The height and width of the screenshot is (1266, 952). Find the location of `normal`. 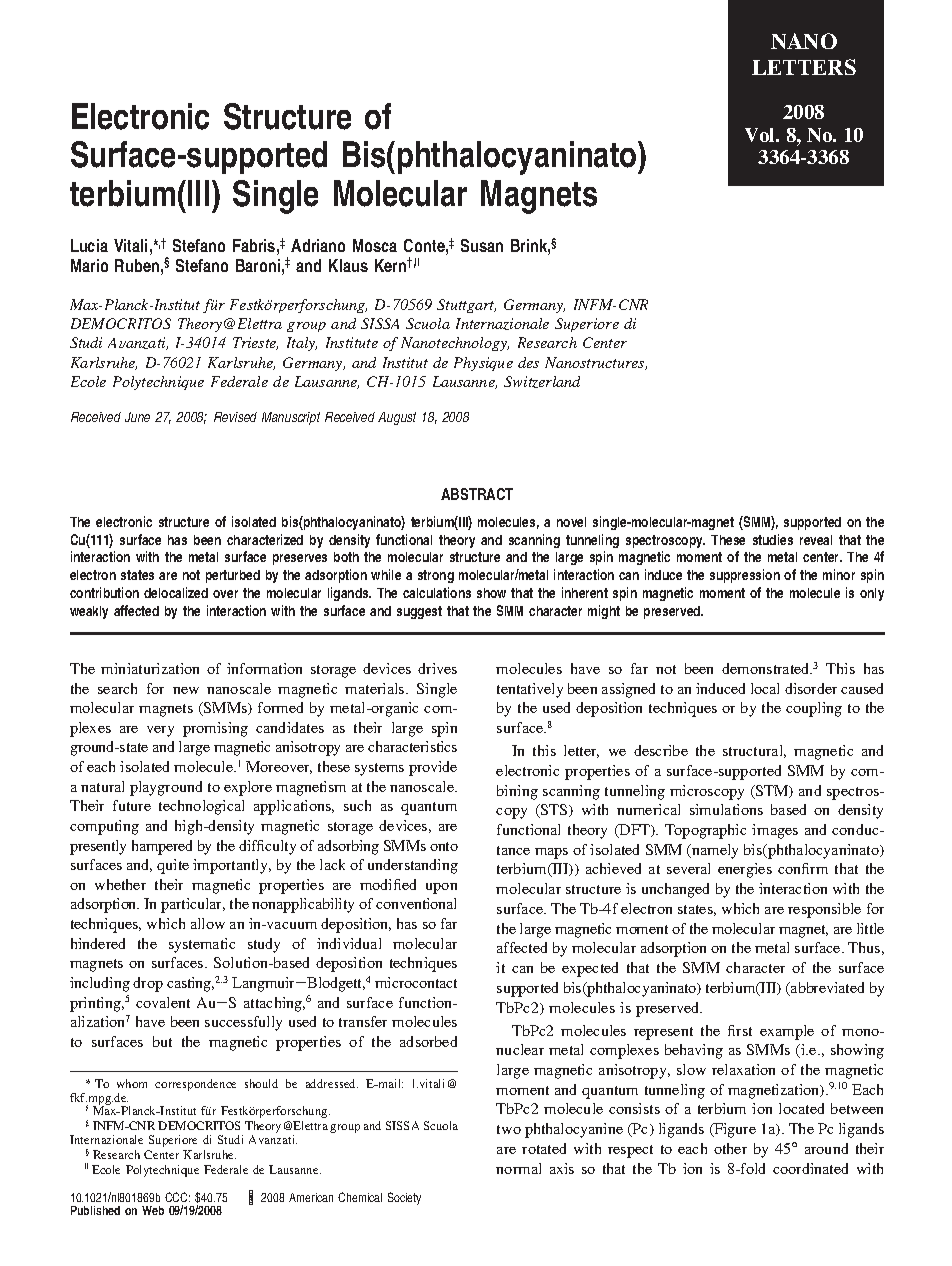

normal is located at coordinates (518, 1168).
